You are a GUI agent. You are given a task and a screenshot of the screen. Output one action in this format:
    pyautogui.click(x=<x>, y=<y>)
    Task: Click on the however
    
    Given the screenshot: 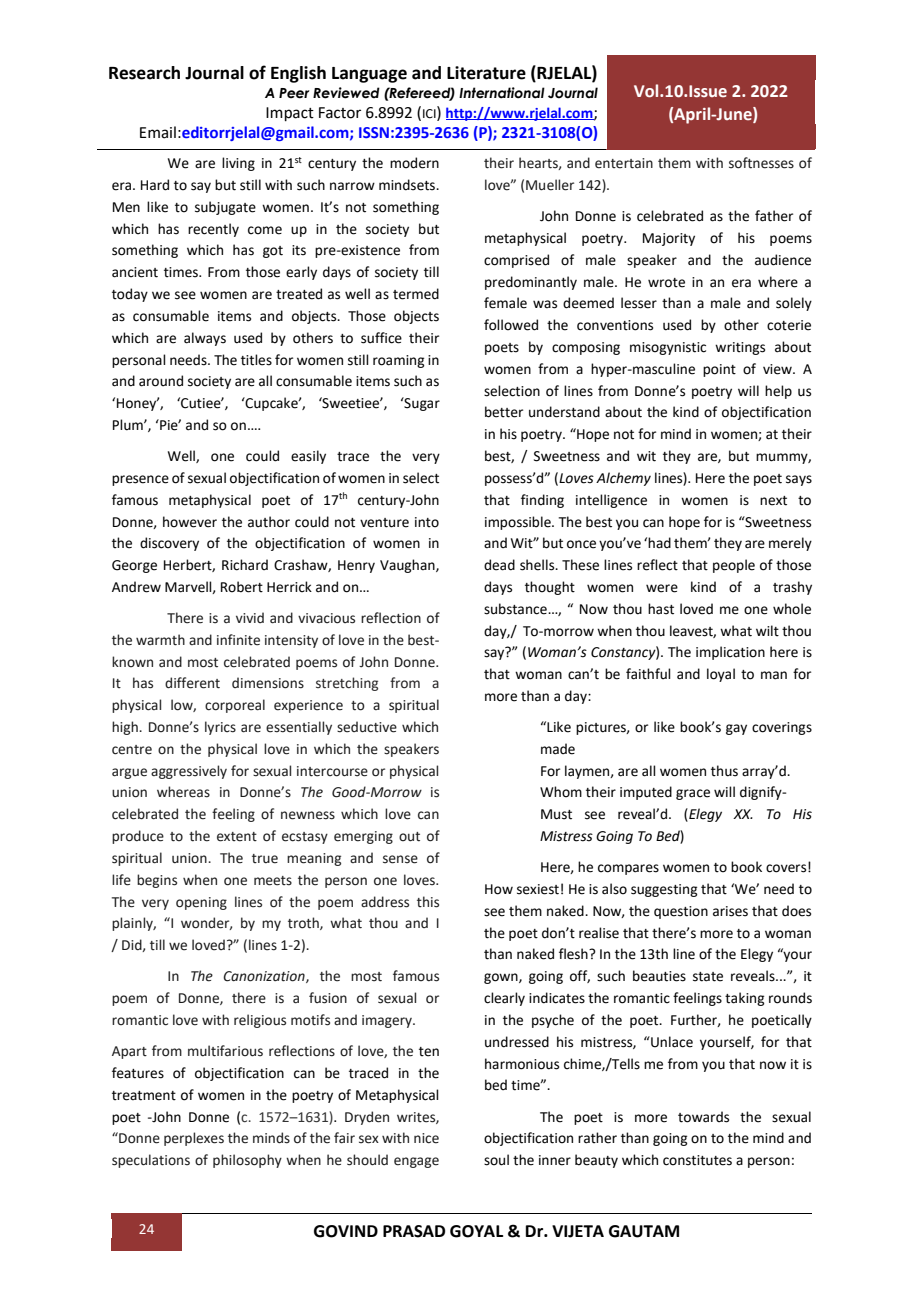 What is the action you would take?
    pyautogui.click(x=190, y=522)
